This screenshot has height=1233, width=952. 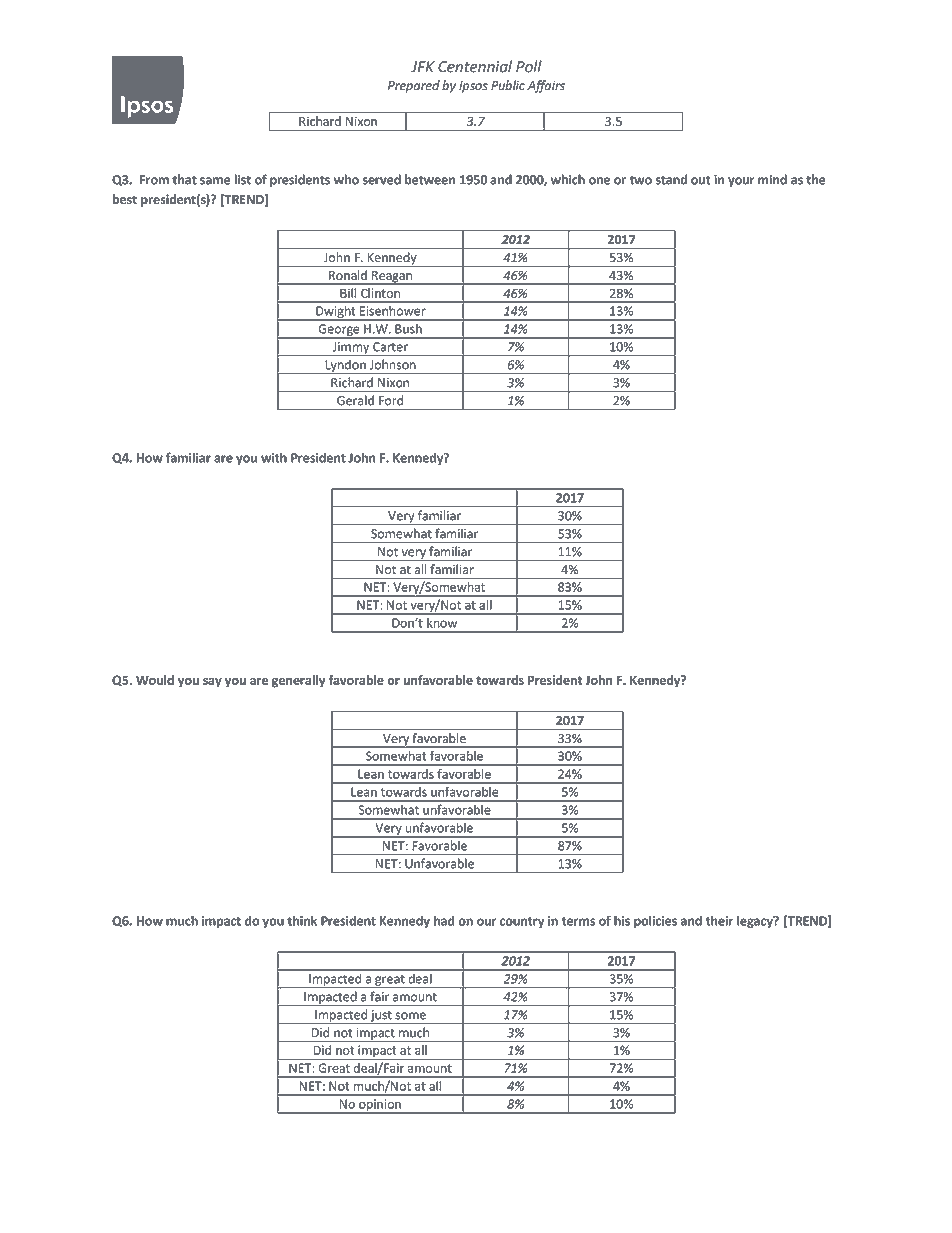 I want to click on that, so click(x=184, y=179).
